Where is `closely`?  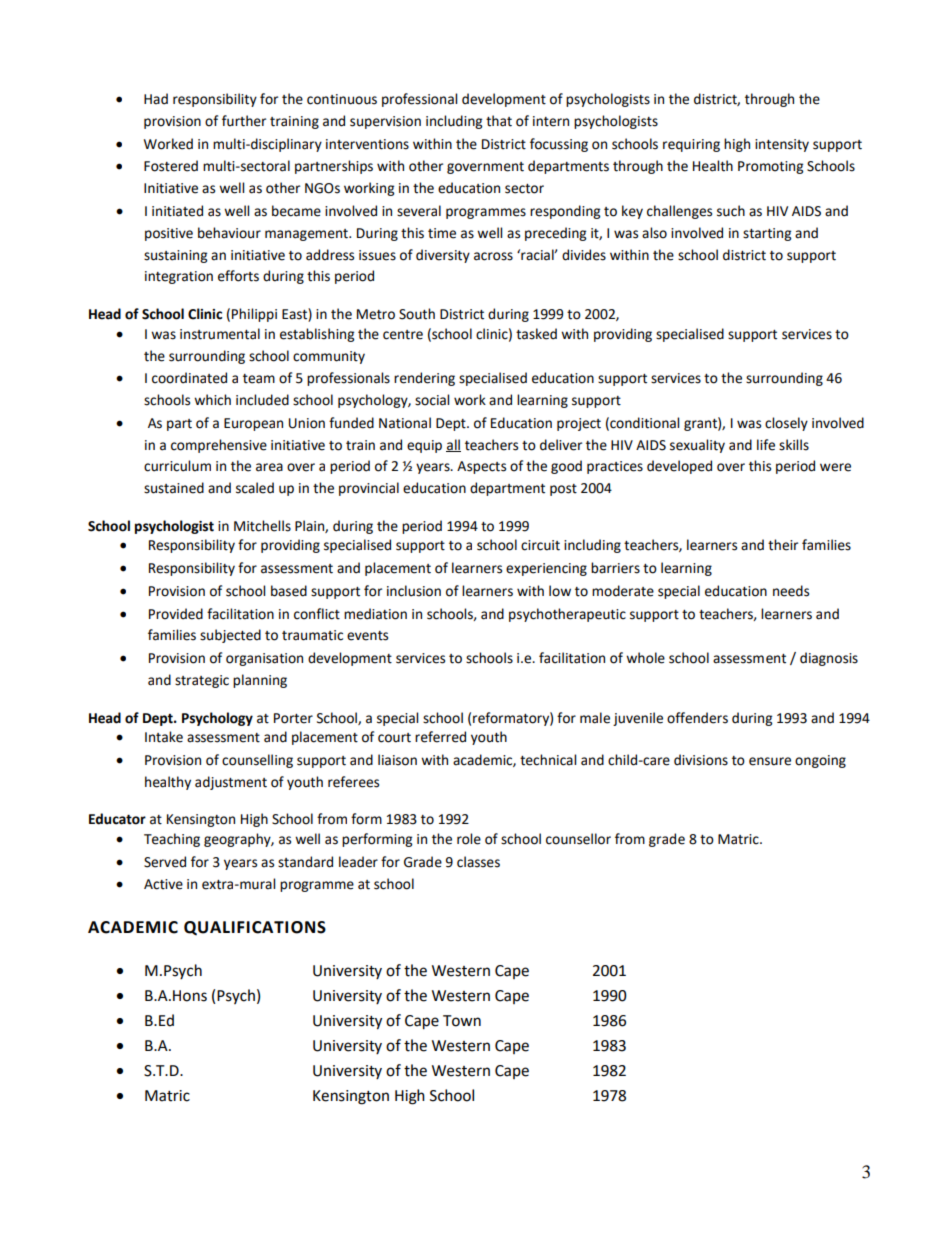 closely is located at coordinates (786, 424).
